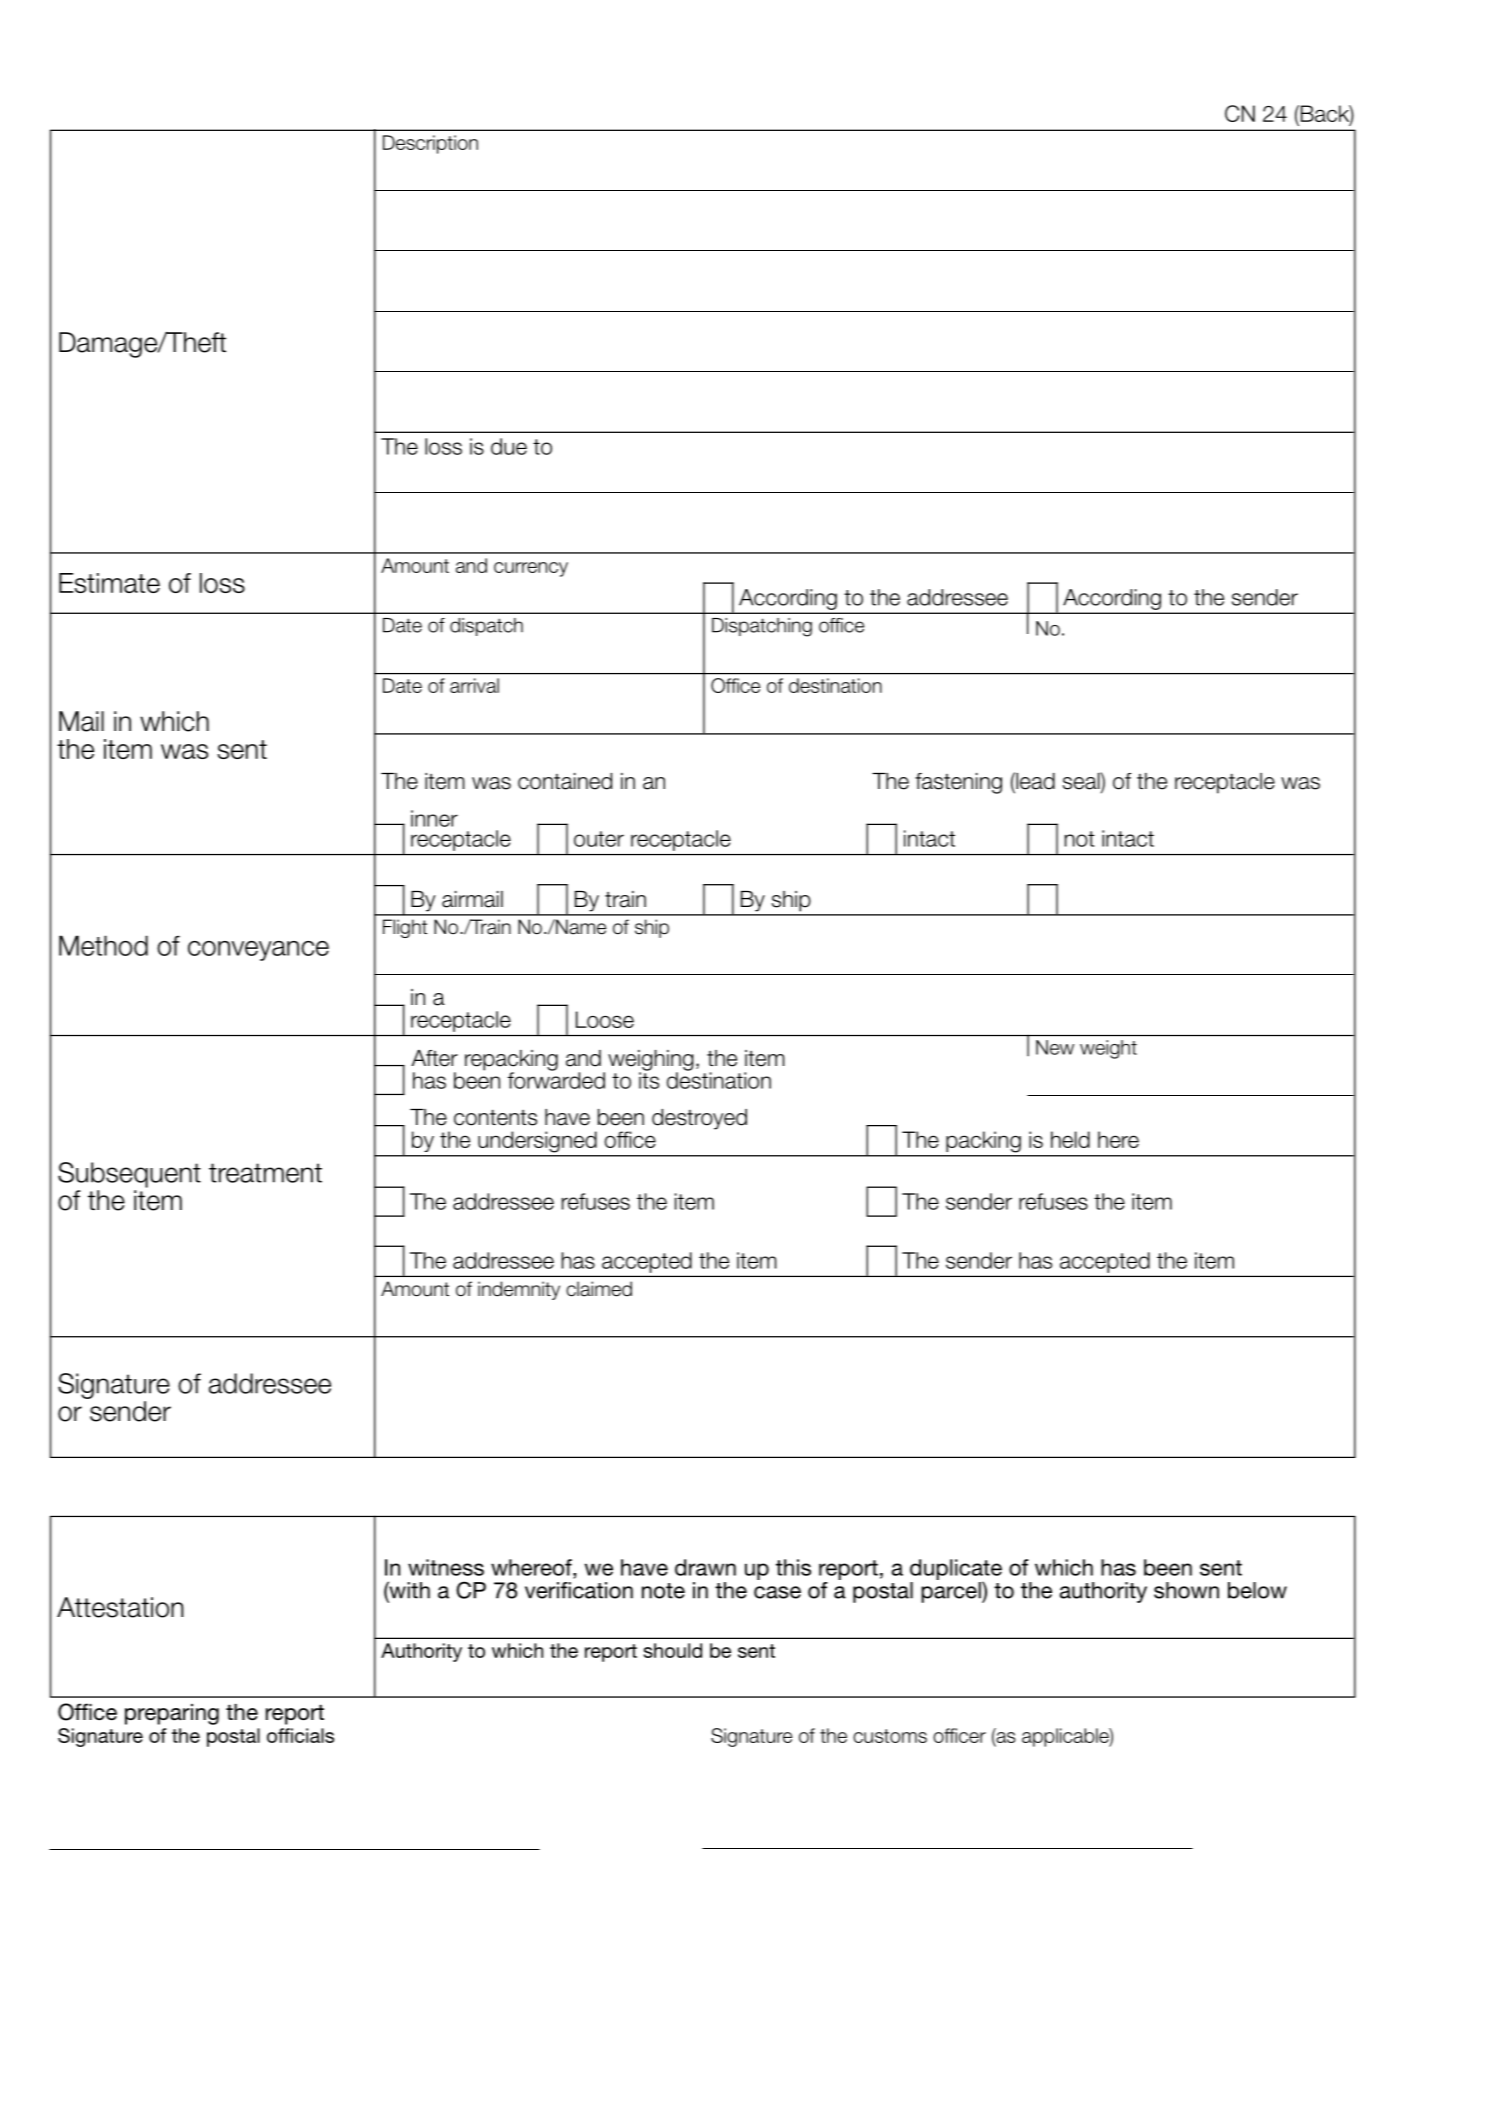 The image size is (1496, 2116). I want to click on due, so click(509, 446).
